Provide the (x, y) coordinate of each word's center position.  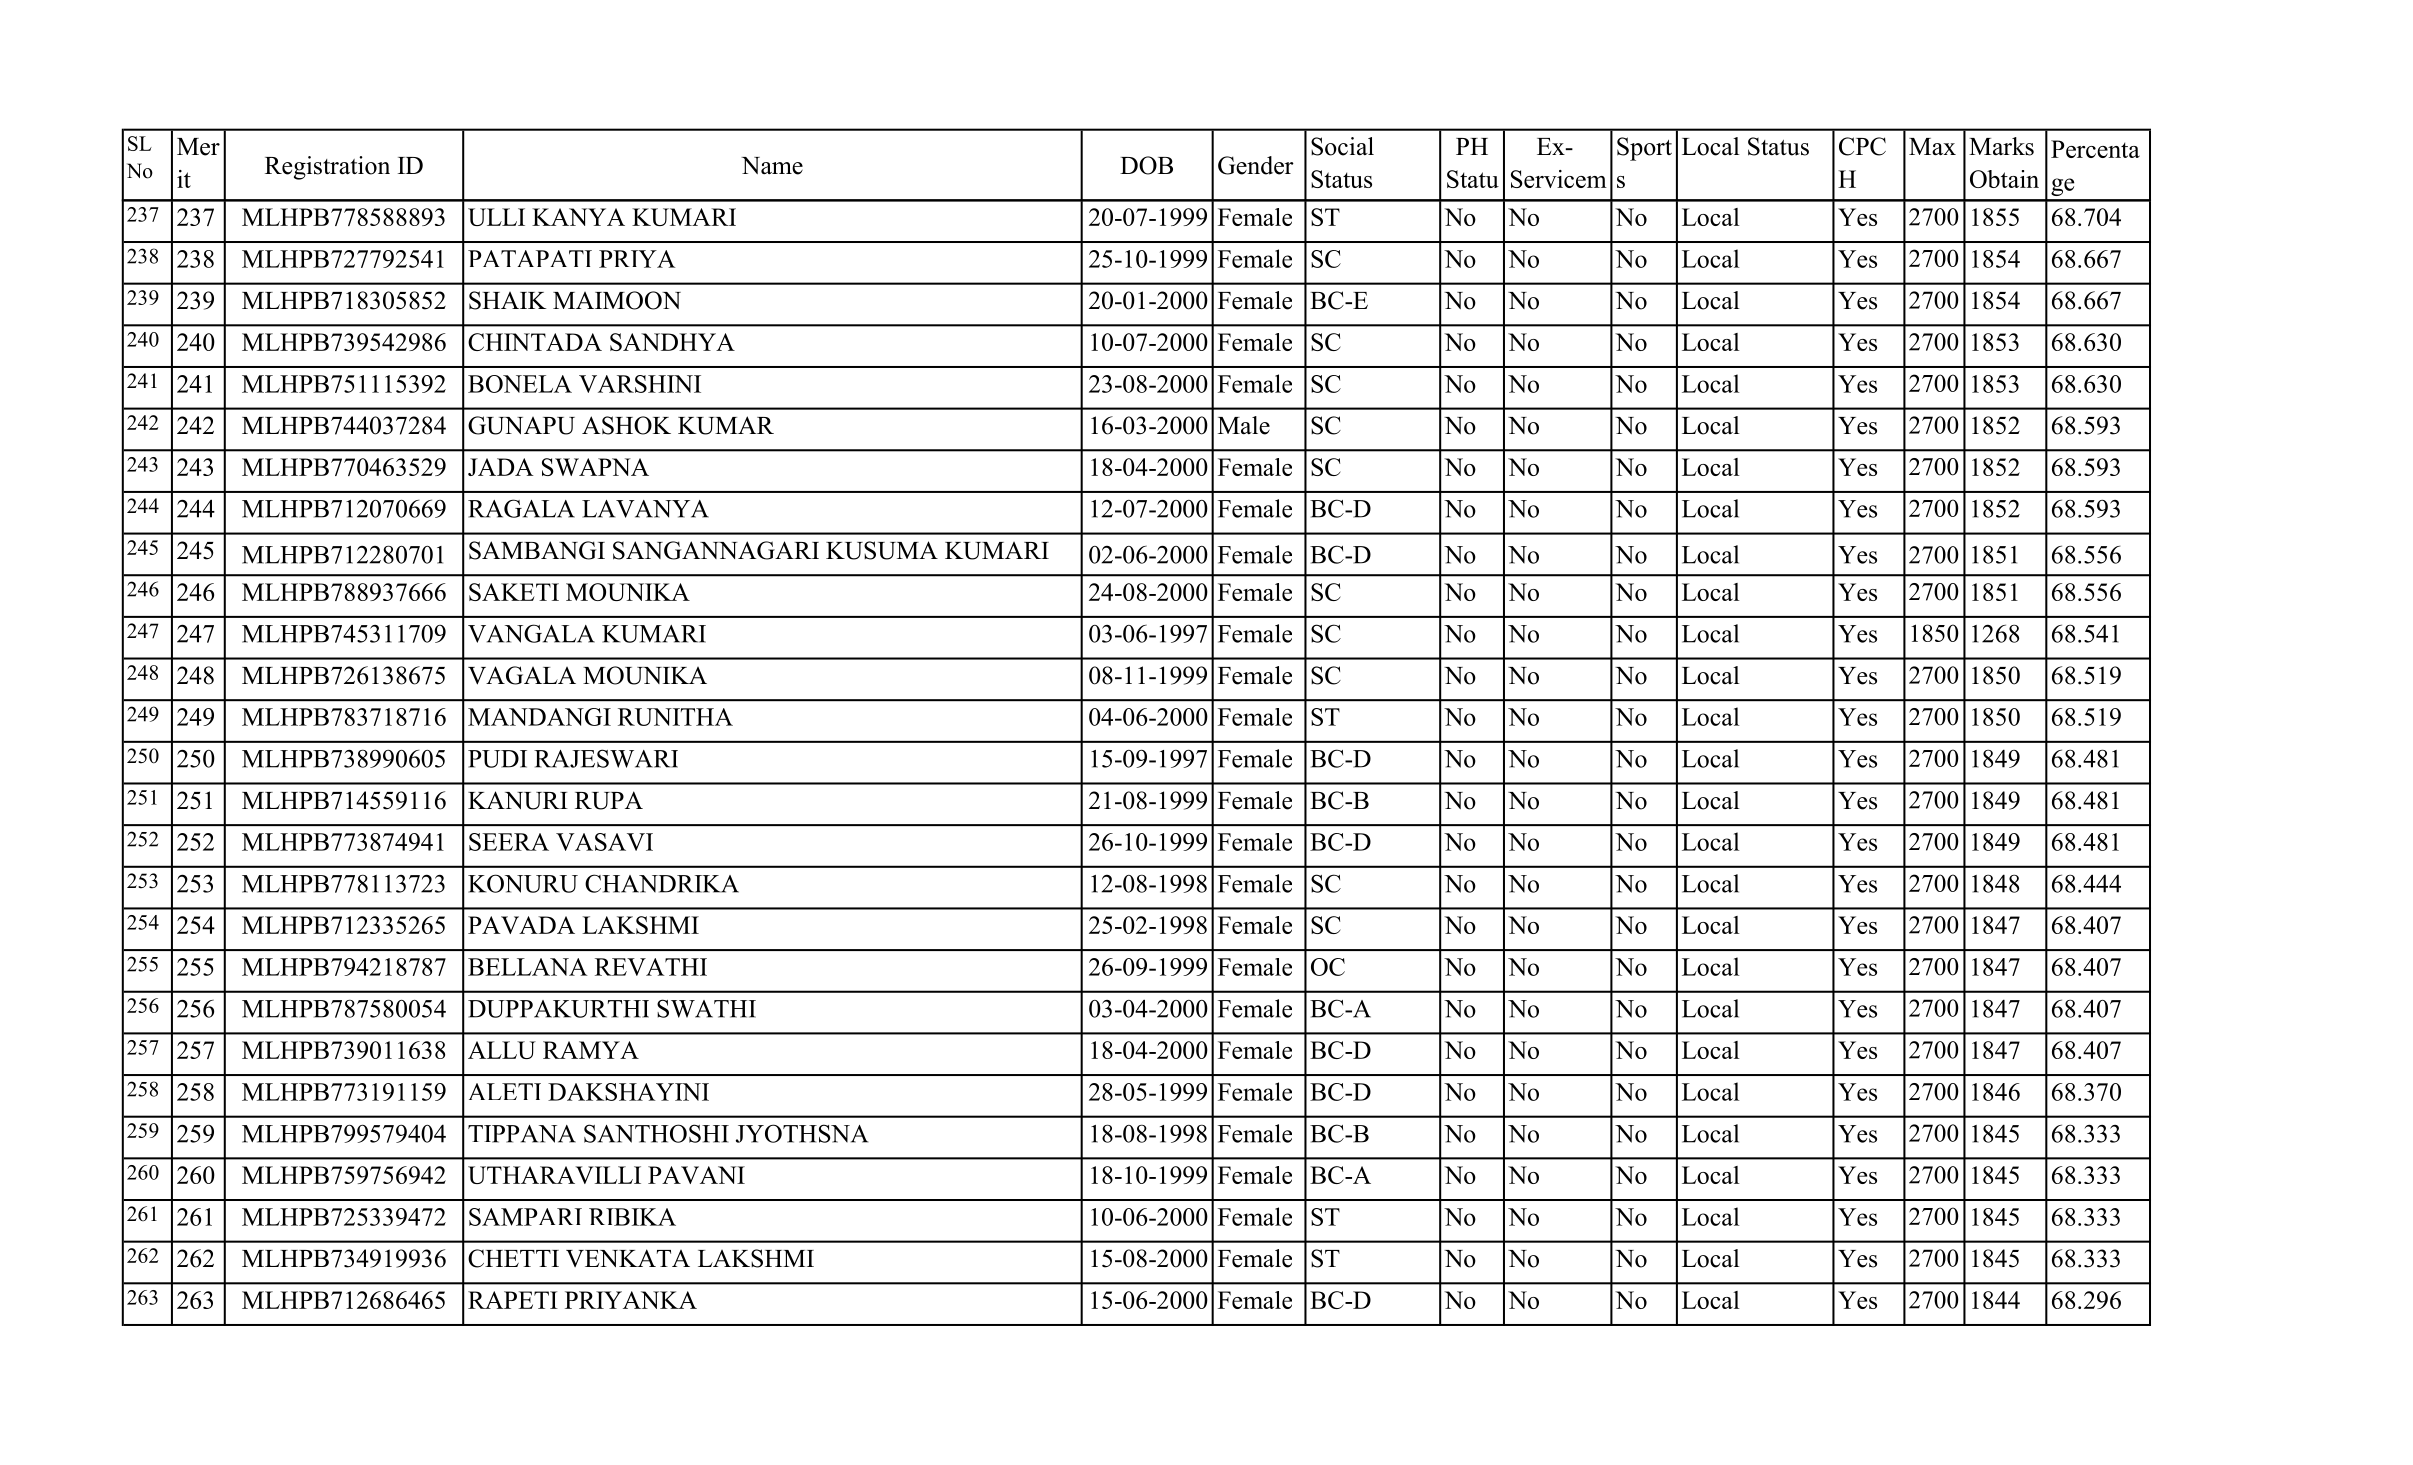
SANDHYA (672, 342)
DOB (1146, 165)
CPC (1862, 146)
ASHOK (626, 425)
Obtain (2004, 179)
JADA (501, 467)
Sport (1644, 149)
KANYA (578, 217)
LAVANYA (645, 509)
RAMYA (591, 1050)
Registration (327, 168)
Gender (1256, 165)
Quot (1642, 213)
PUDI (497, 759)
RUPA (609, 800)
